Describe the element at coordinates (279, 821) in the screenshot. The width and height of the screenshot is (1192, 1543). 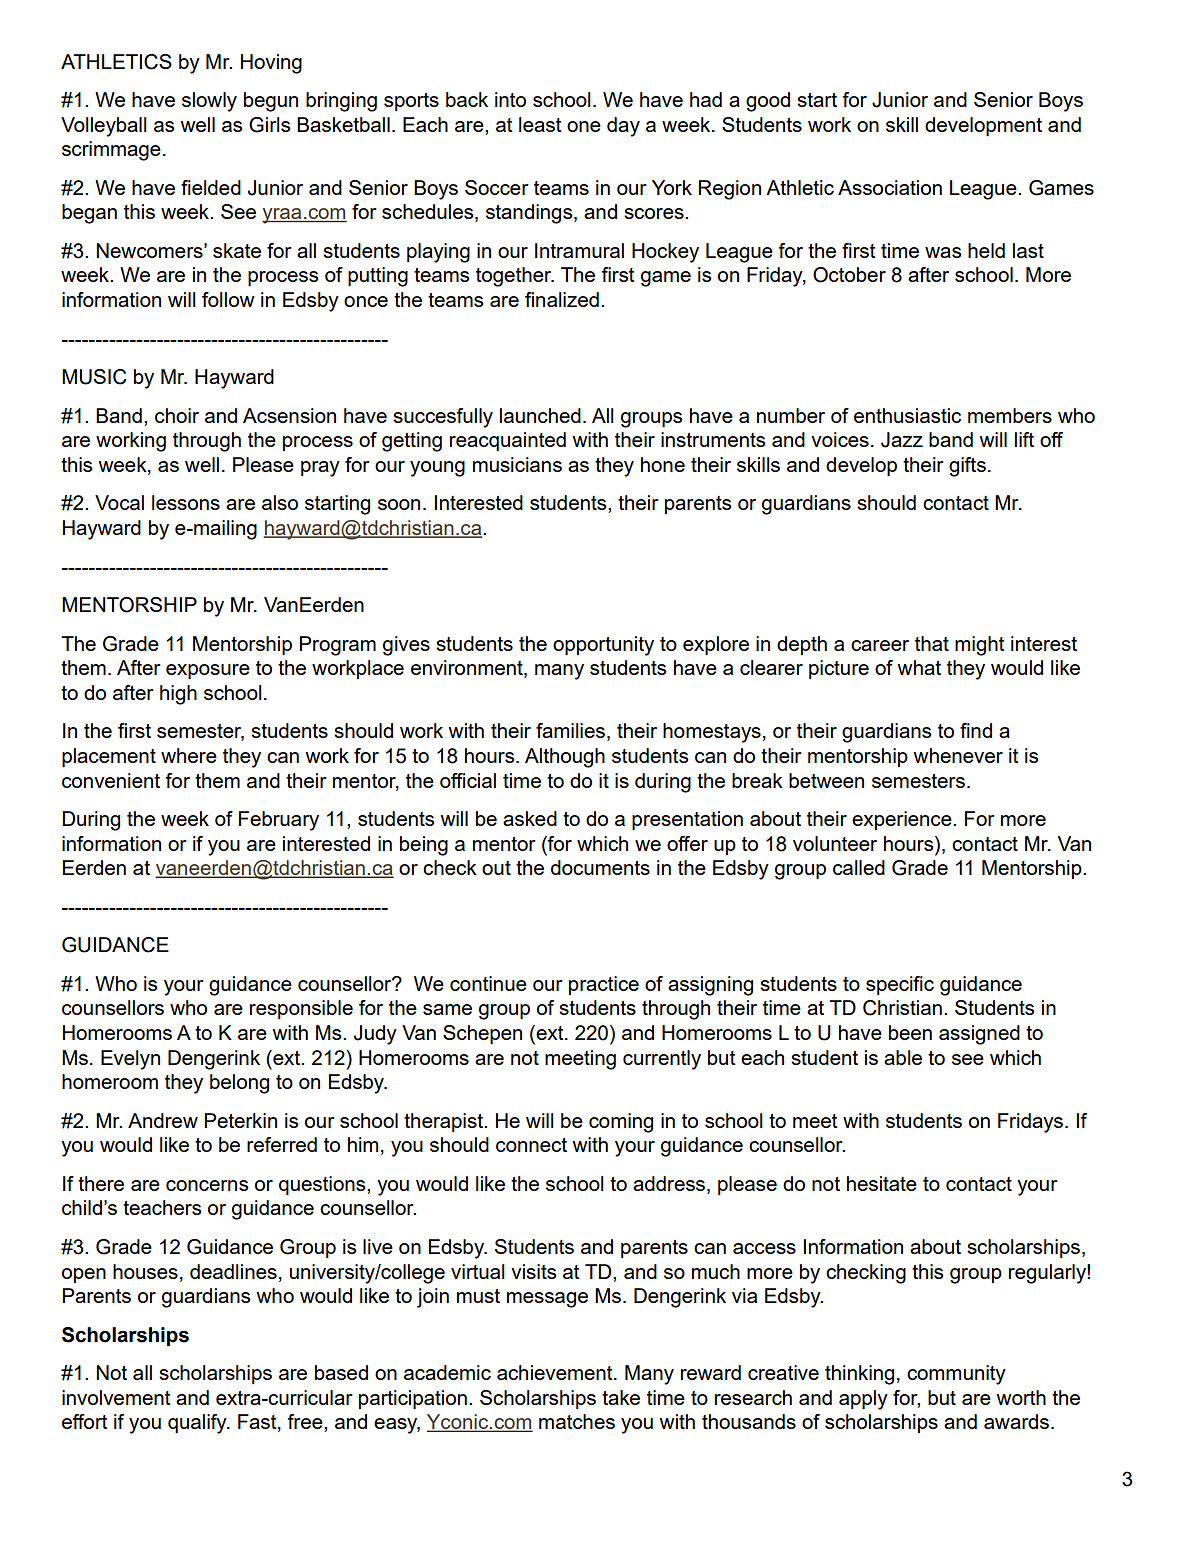
I see `February` at that location.
